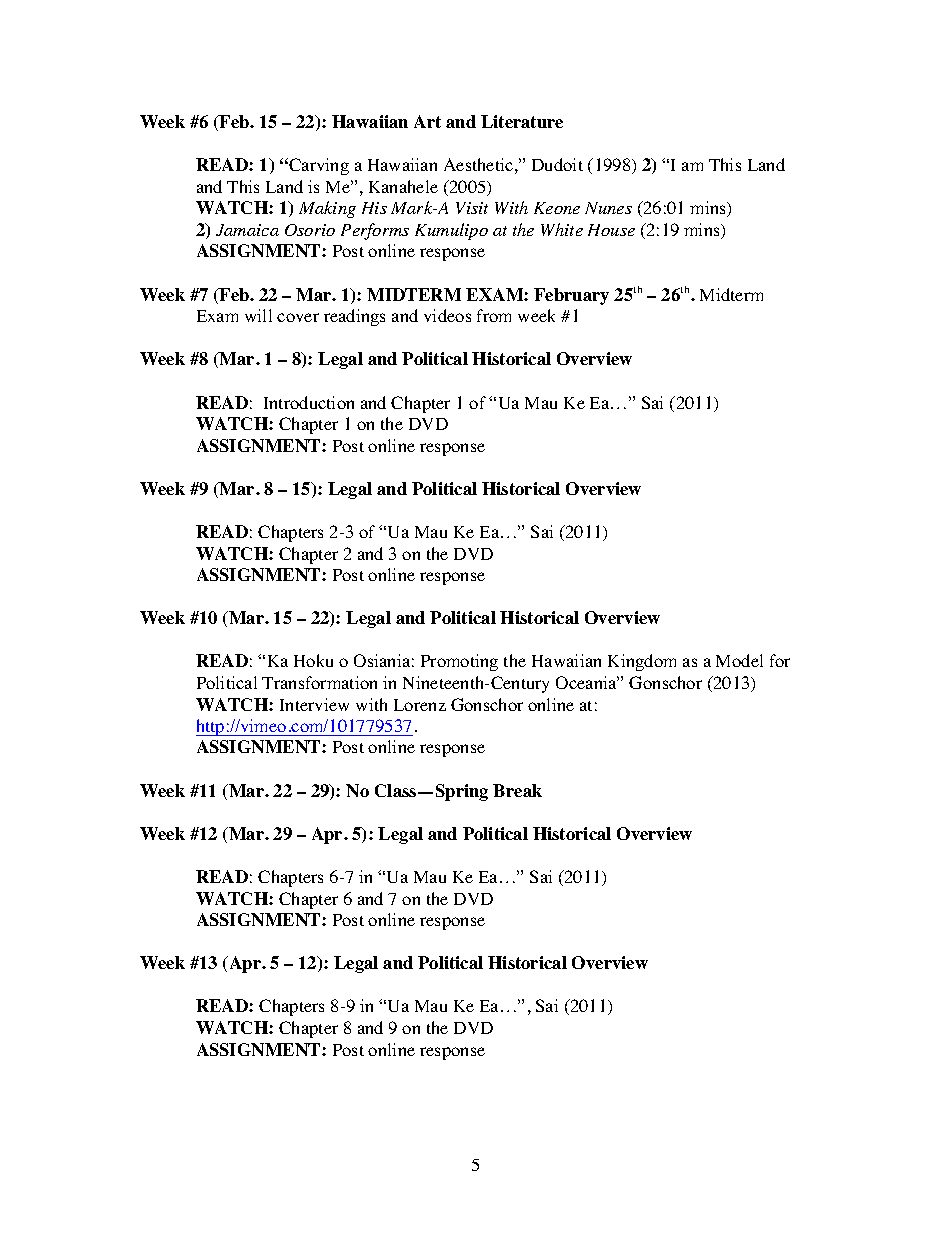  Describe the element at coordinates (494, 315) in the screenshot. I see `from` at that location.
